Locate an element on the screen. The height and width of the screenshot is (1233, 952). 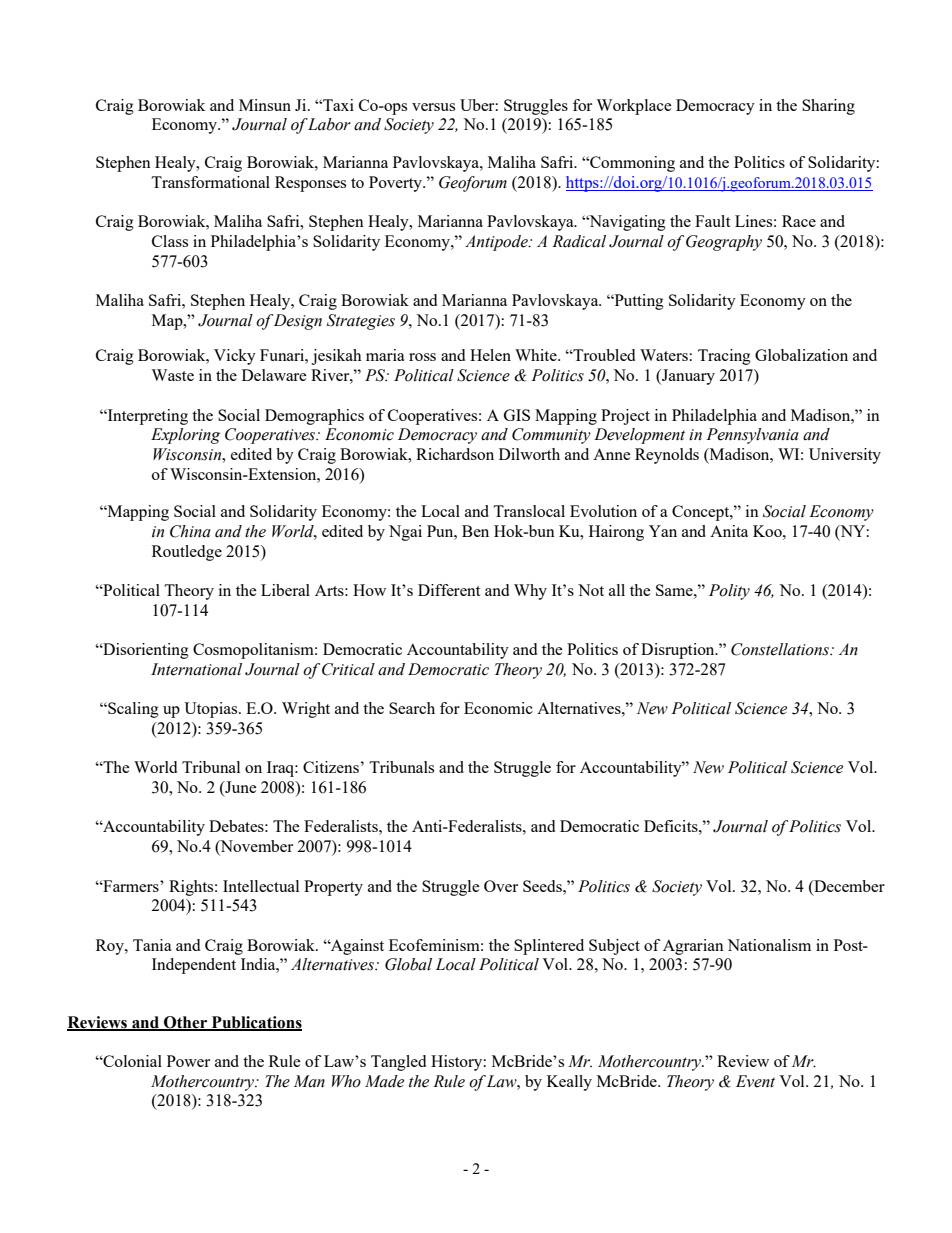
Transformational is located at coordinates (210, 182).
